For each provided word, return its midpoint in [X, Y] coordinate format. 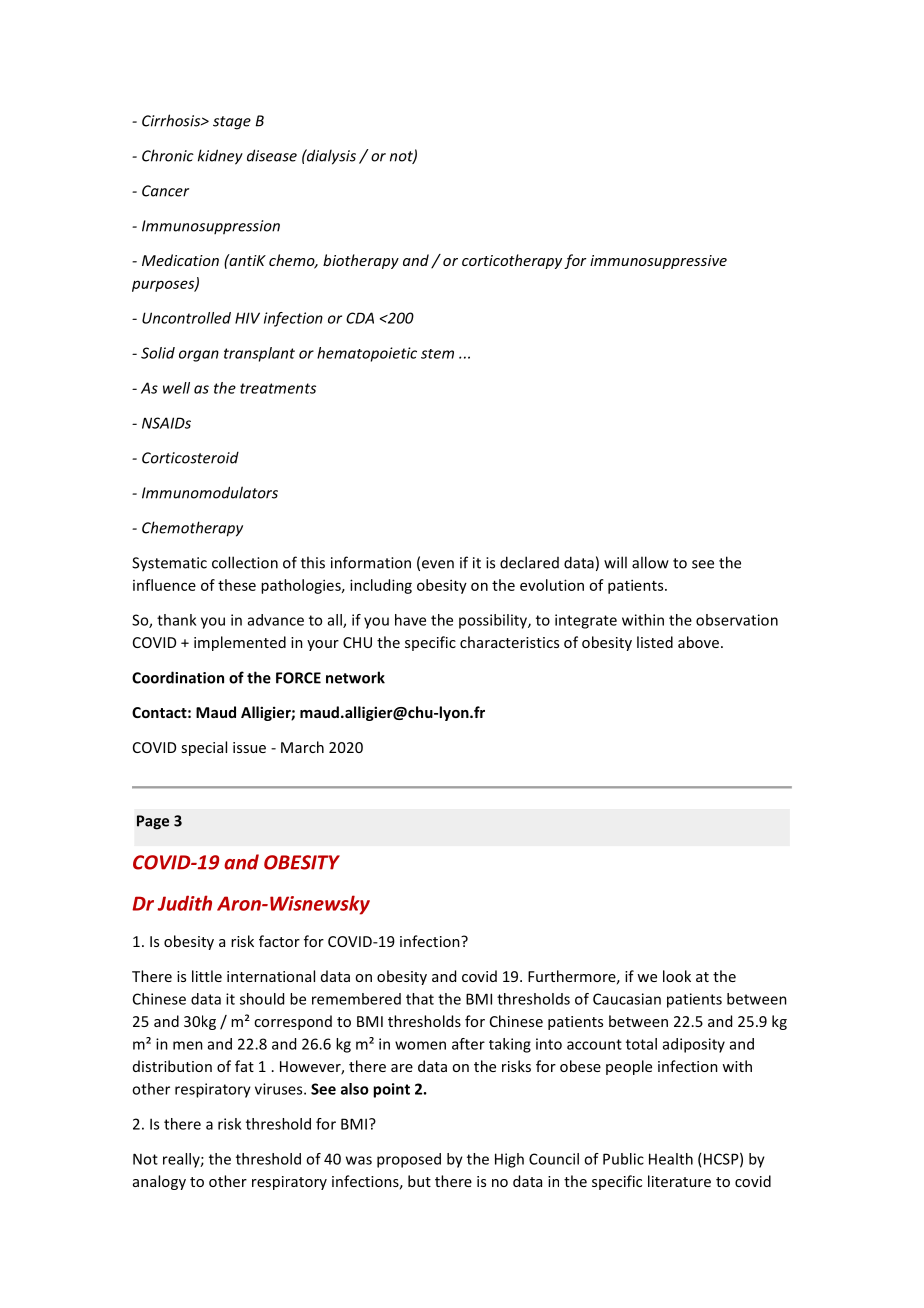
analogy [159, 1182]
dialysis [330, 157]
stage [232, 123]
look [677, 976]
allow [650, 562]
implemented [240, 643]
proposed [409, 1160]
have [410, 620]
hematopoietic [367, 354]
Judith [185, 903]
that [420, 999]
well [176, 388]
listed [655, 642]
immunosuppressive [658, 262]
